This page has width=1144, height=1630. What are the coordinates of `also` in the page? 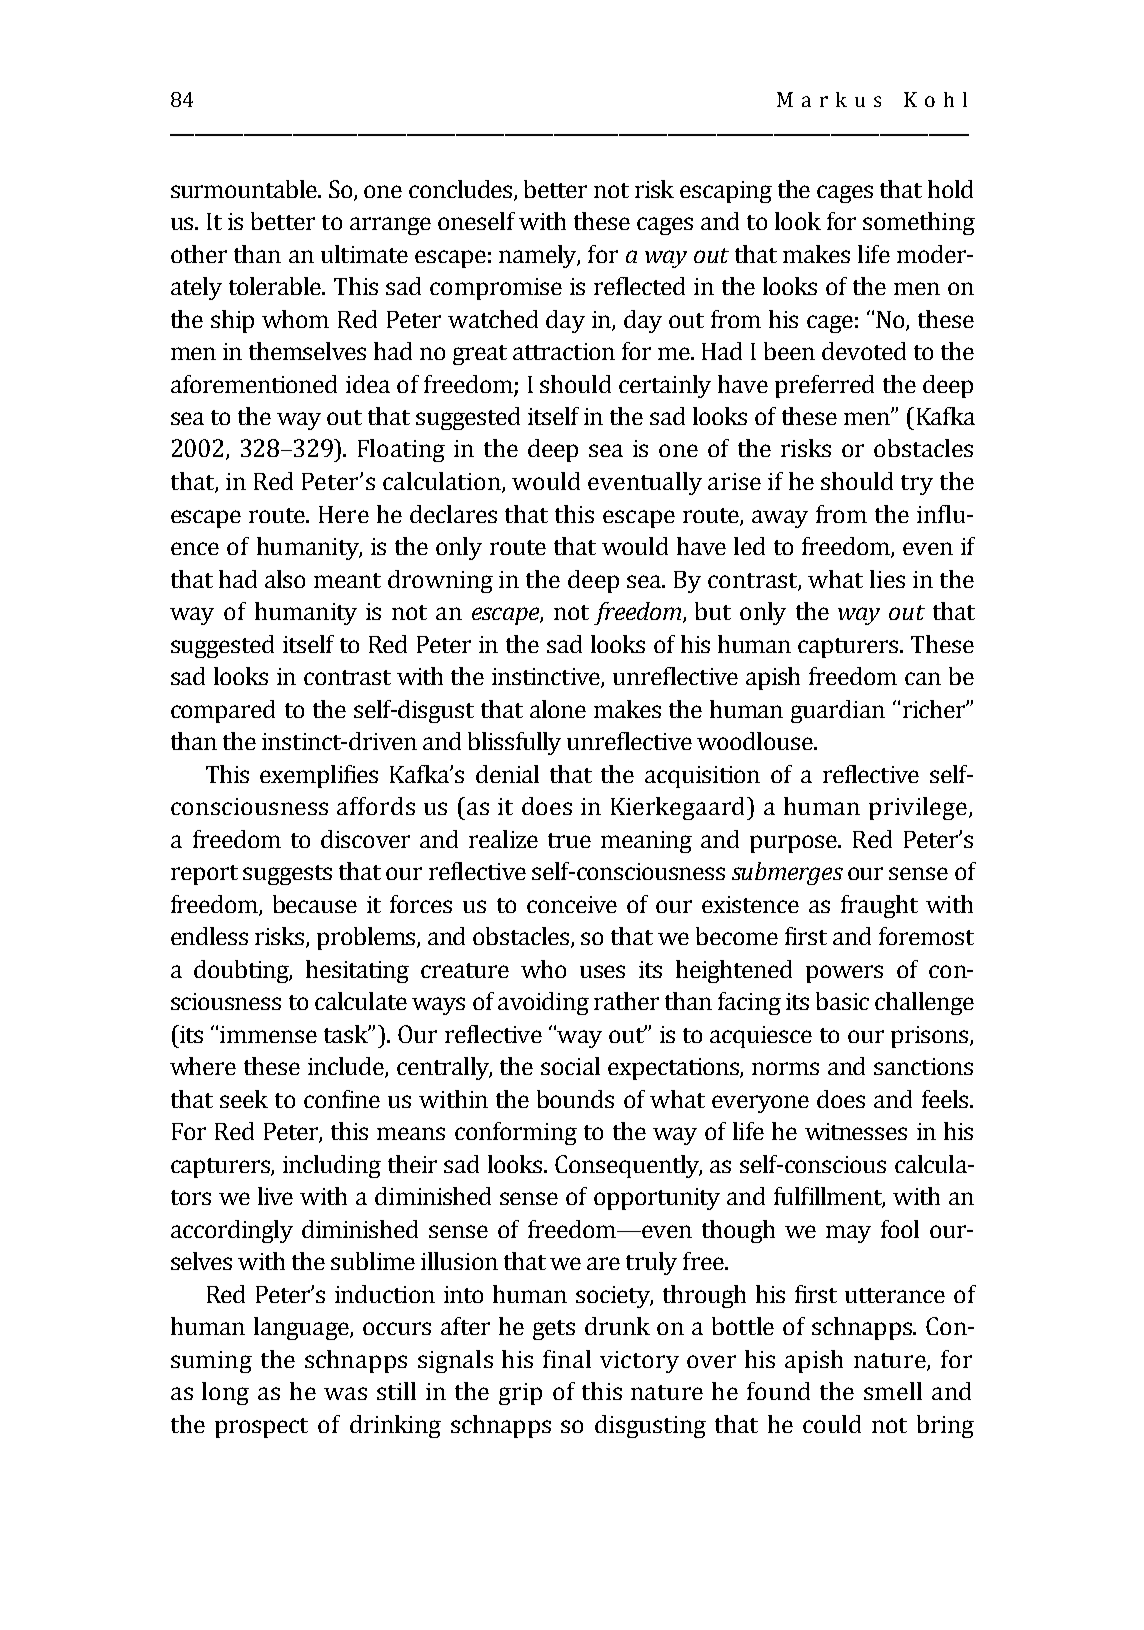 It's located at (285, 579).
